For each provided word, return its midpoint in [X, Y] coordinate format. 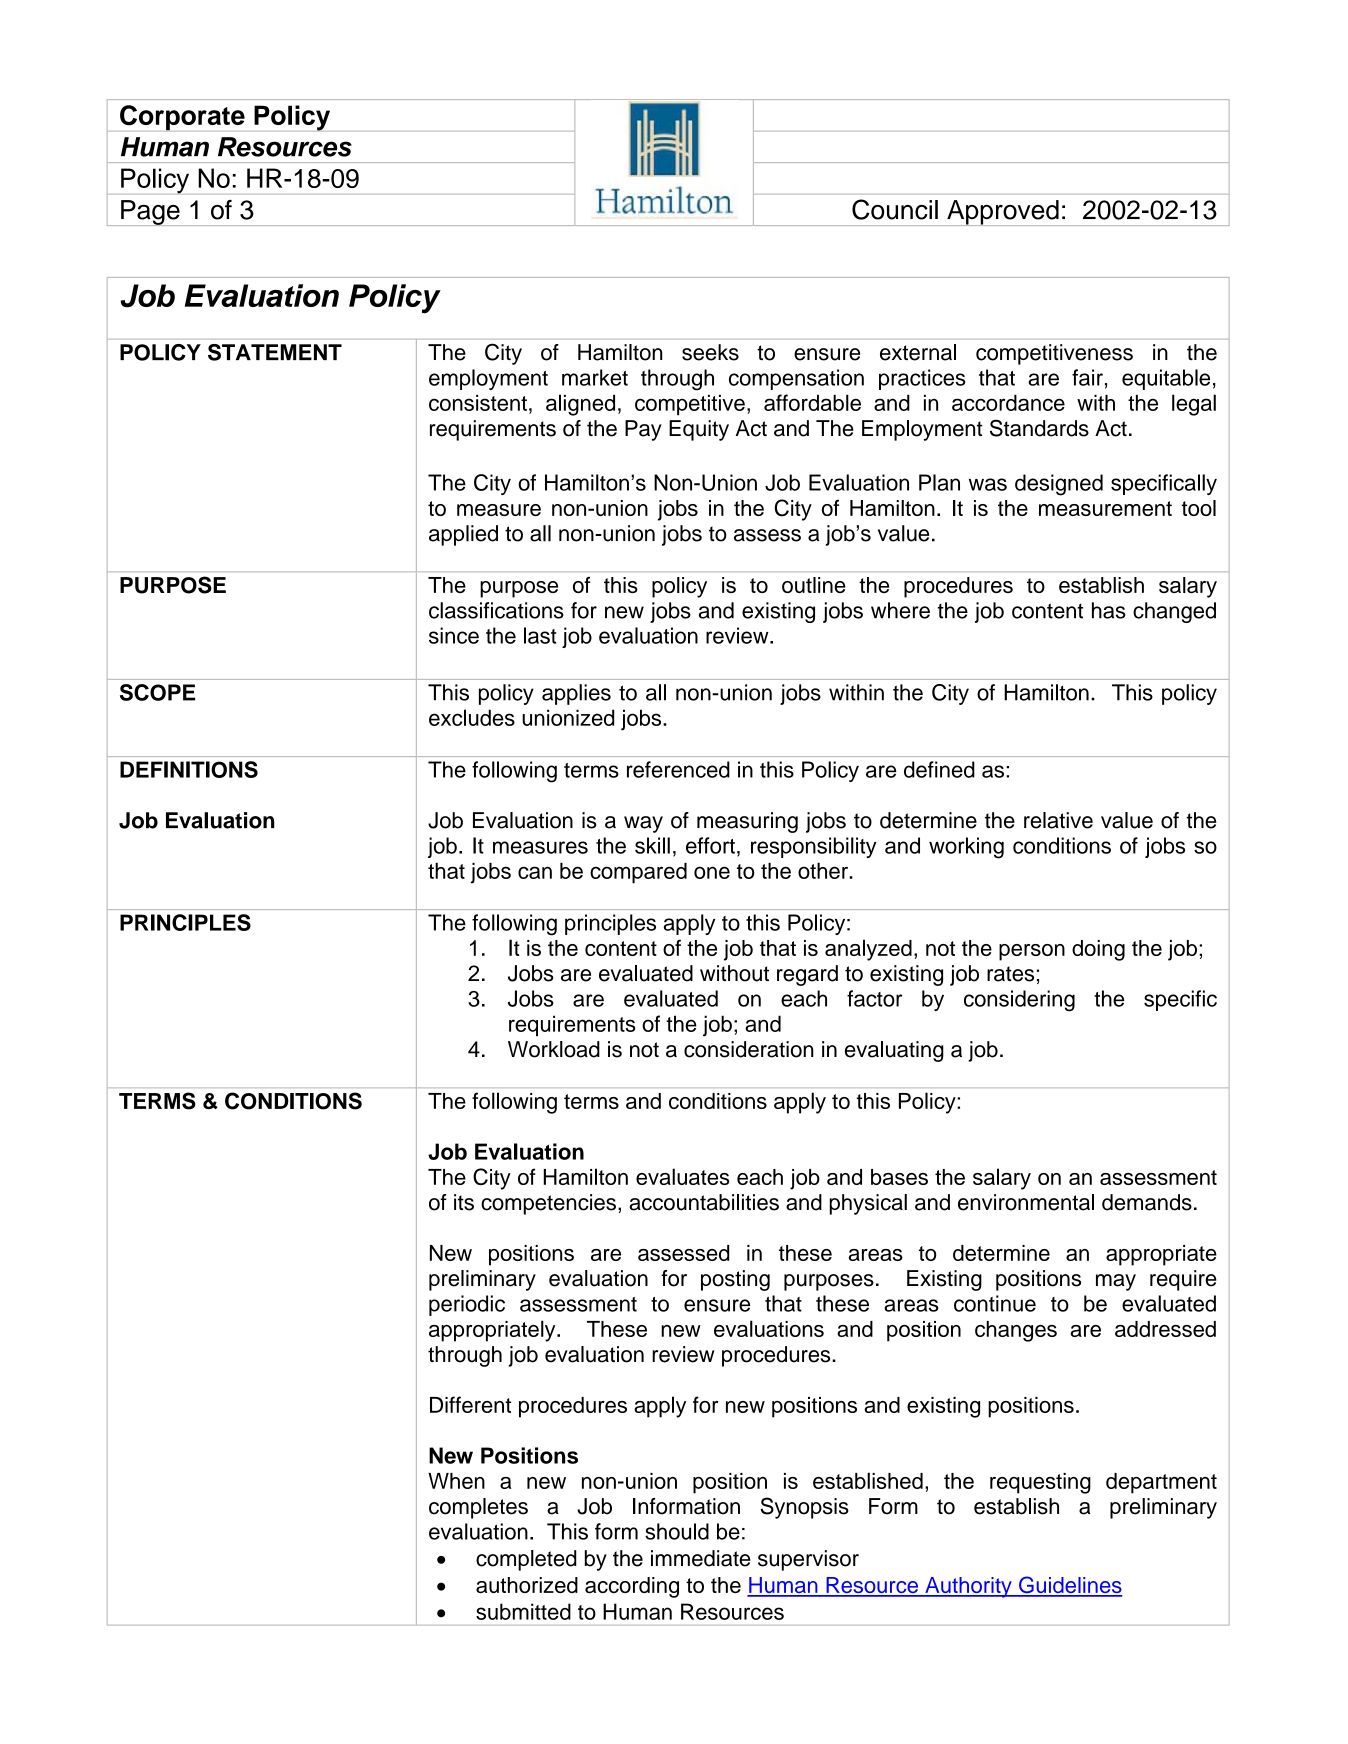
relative [1058, 820]
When [456, 1481]
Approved [1003, 213]
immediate [701, 1558]
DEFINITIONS [189, 769]
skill [652, 845]
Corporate [182, 118]
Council [895, 209]
